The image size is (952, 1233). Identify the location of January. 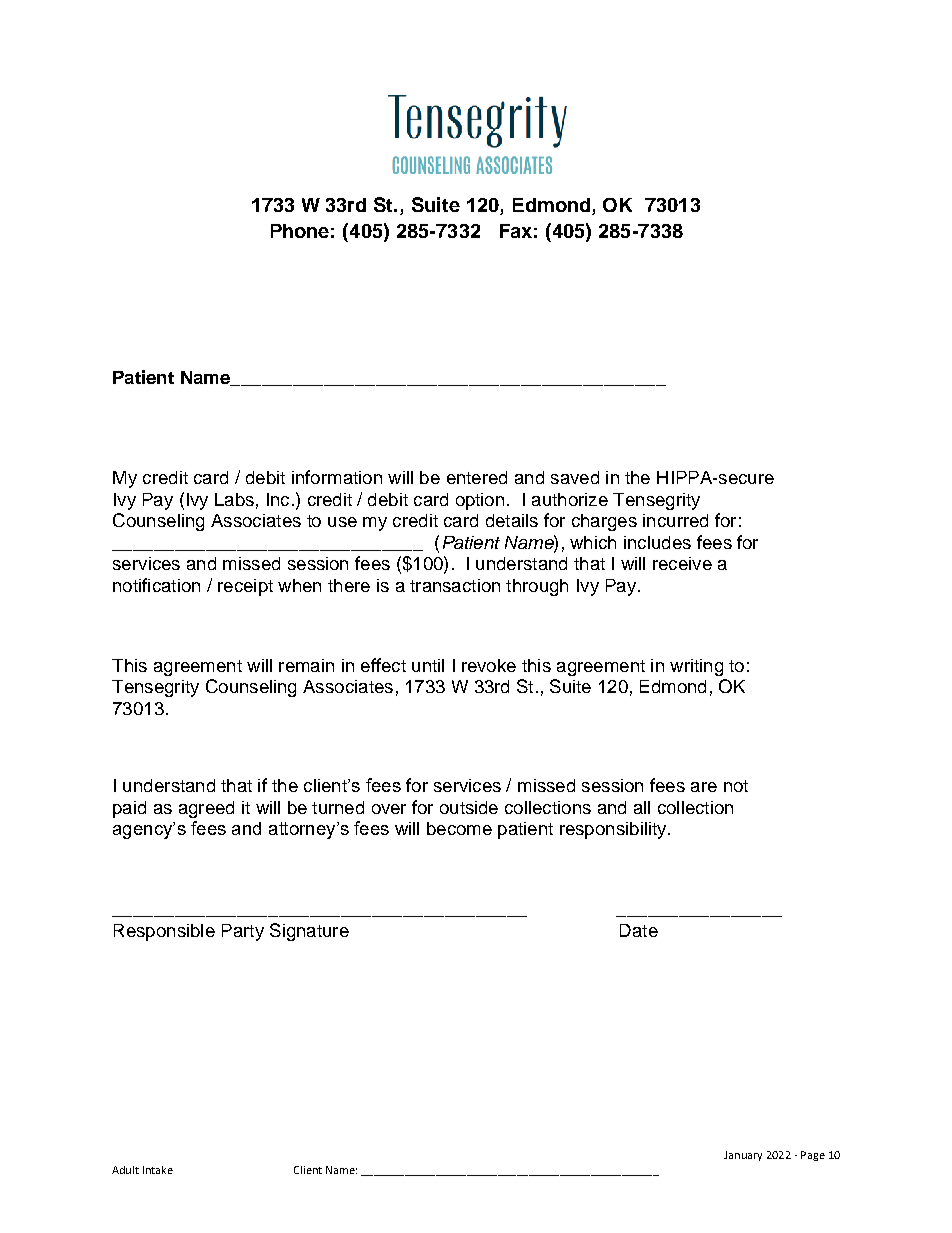
(743, 1156).
